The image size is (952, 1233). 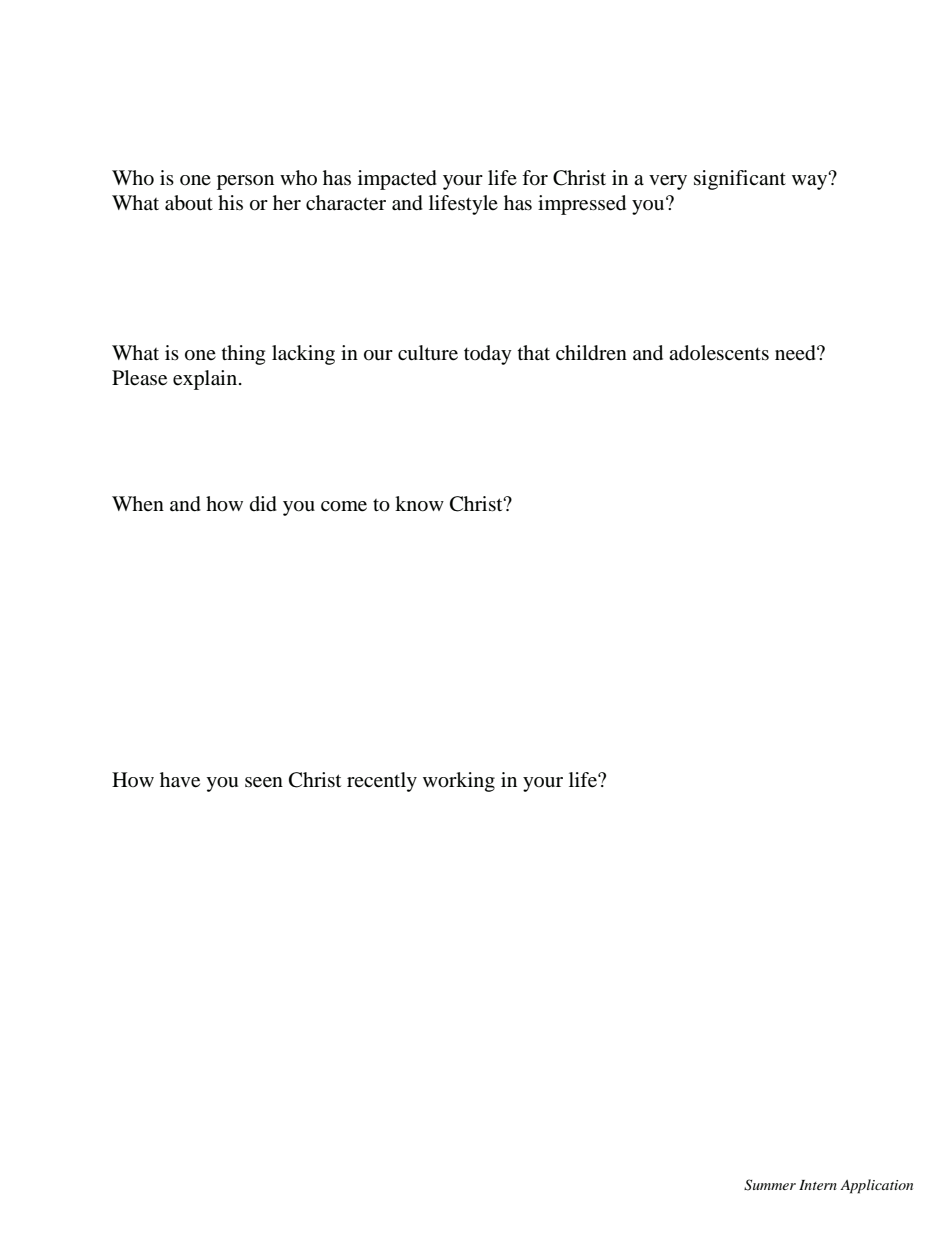 I want to click on that, so click(x=534, y=352).
